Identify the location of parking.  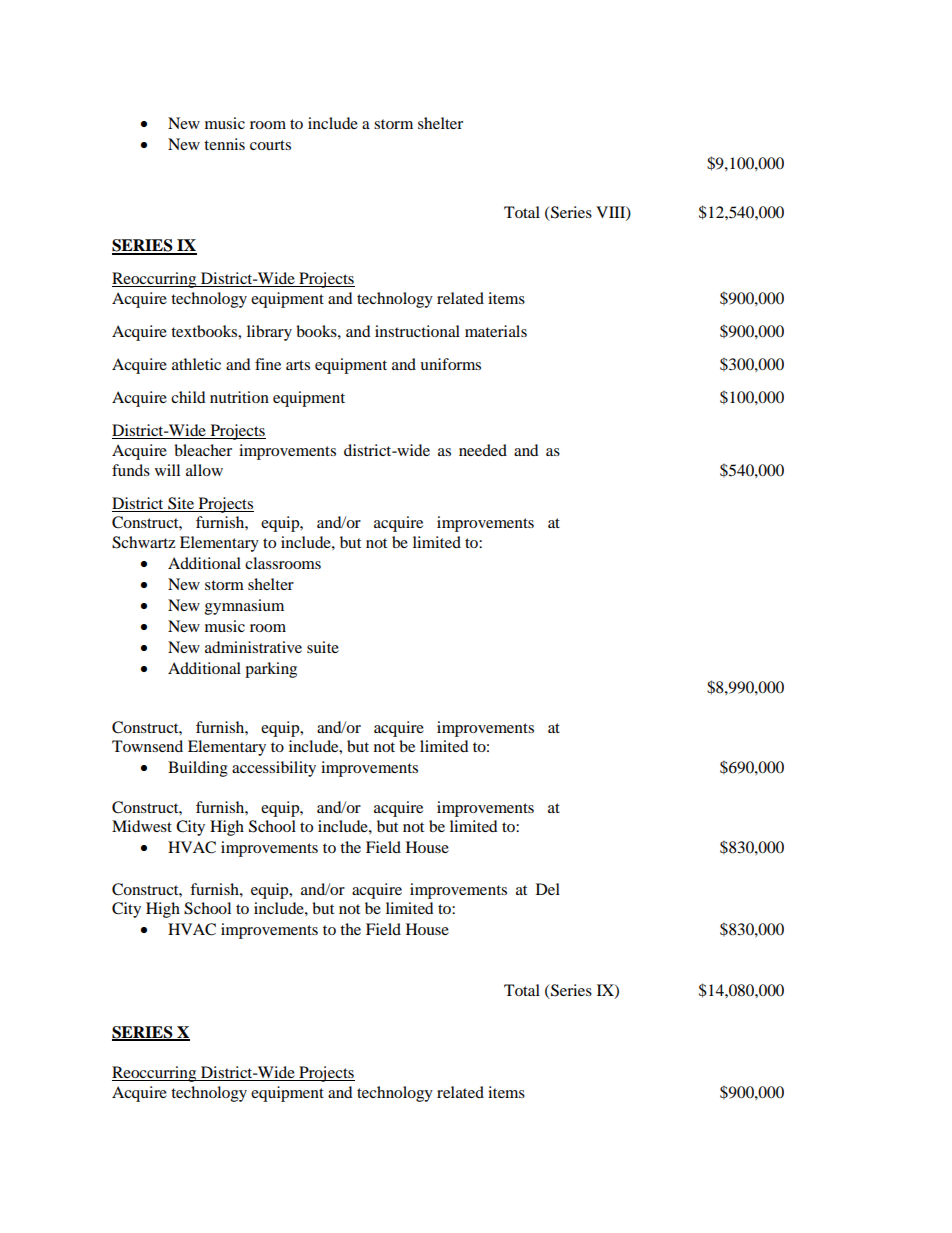
(271, 670).
